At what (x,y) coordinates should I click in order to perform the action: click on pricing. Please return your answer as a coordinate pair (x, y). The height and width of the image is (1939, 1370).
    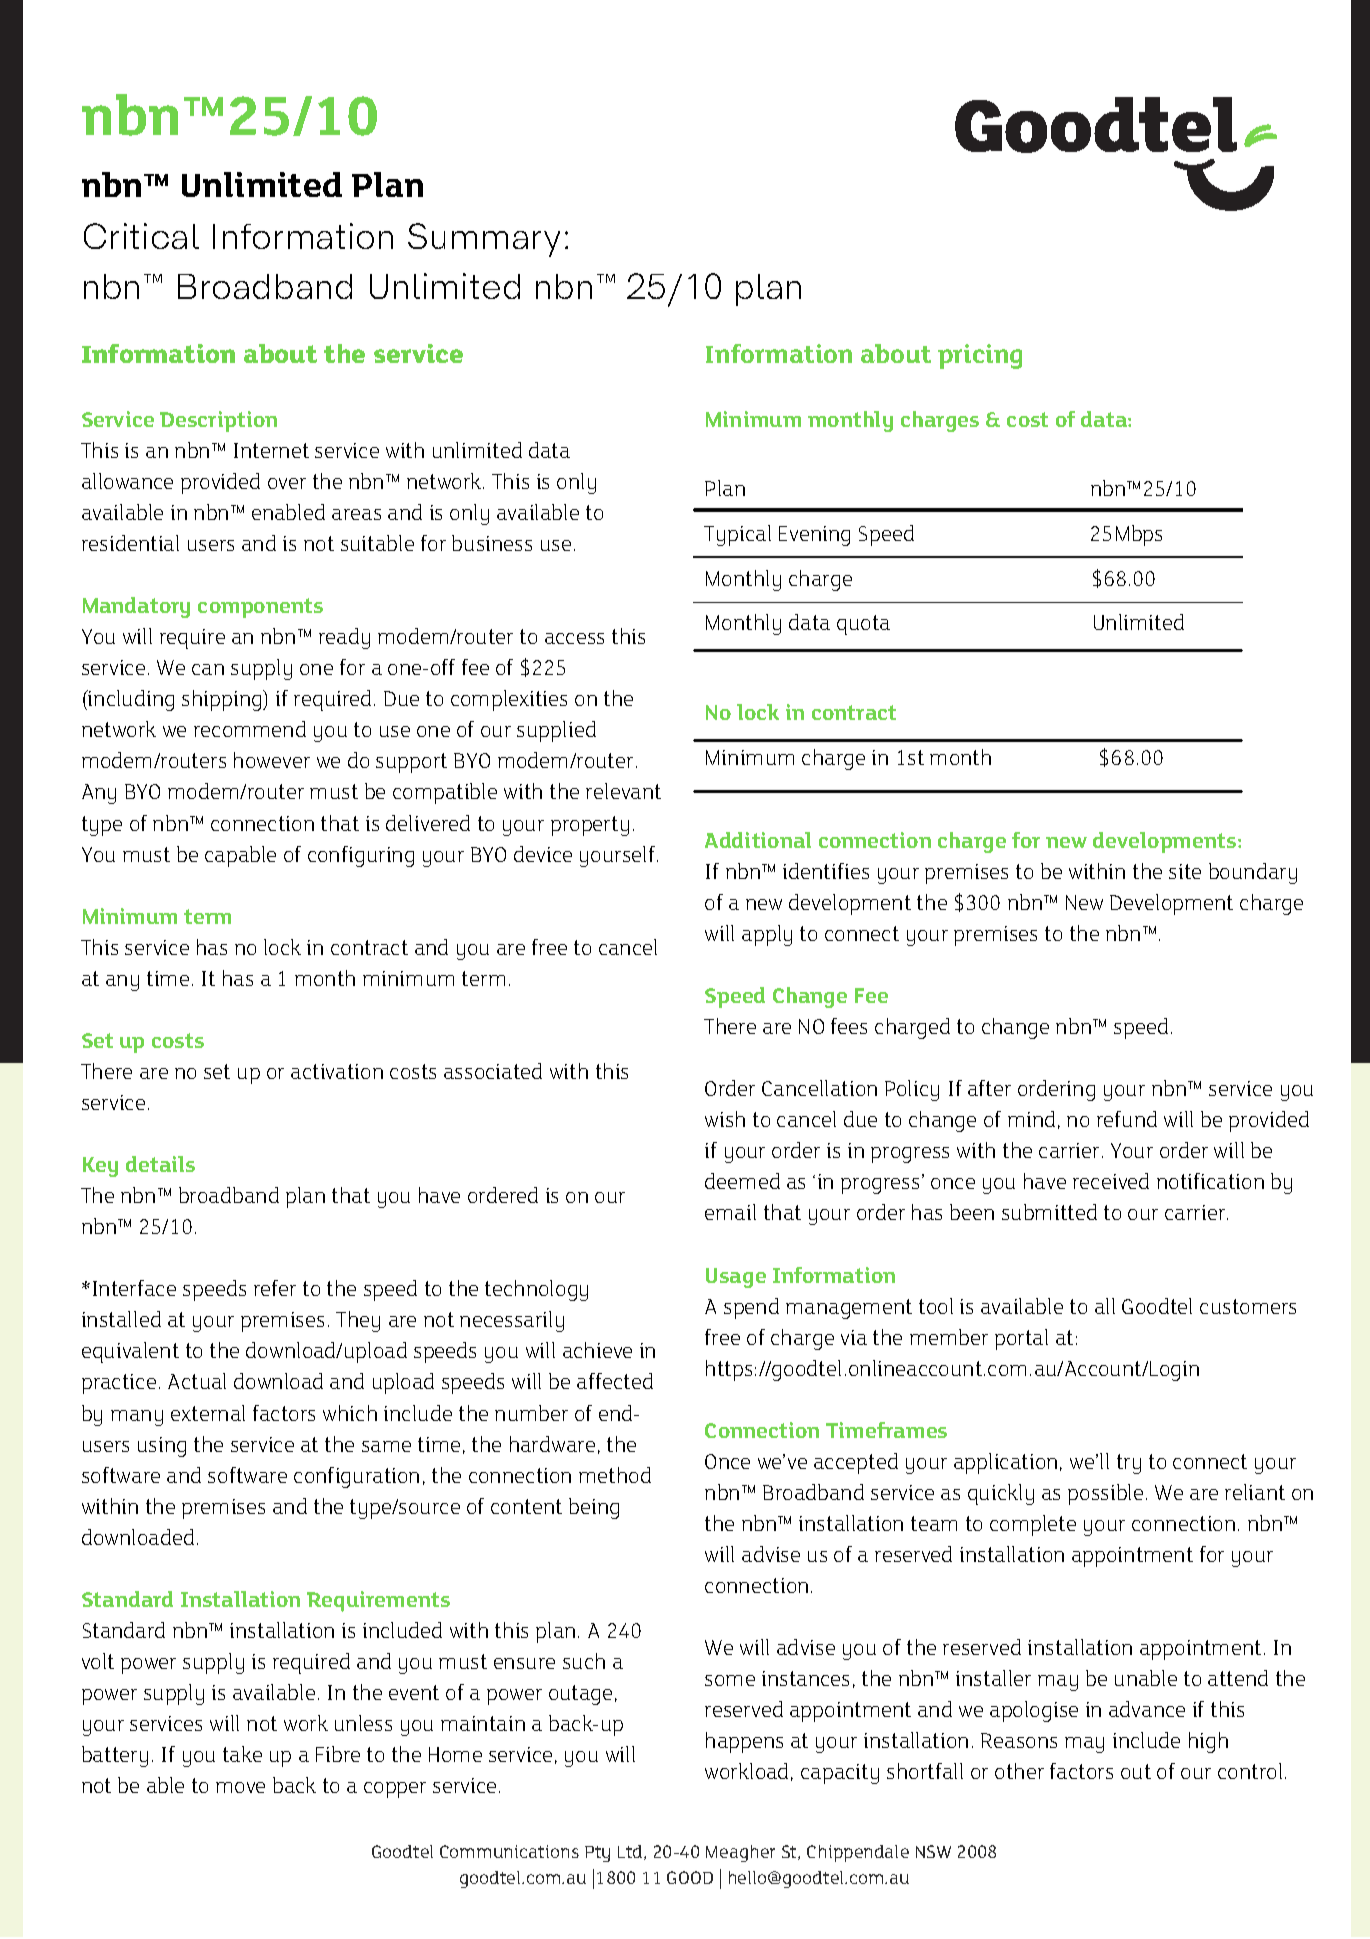
    Looking at the image, I should click on (980, 356).
